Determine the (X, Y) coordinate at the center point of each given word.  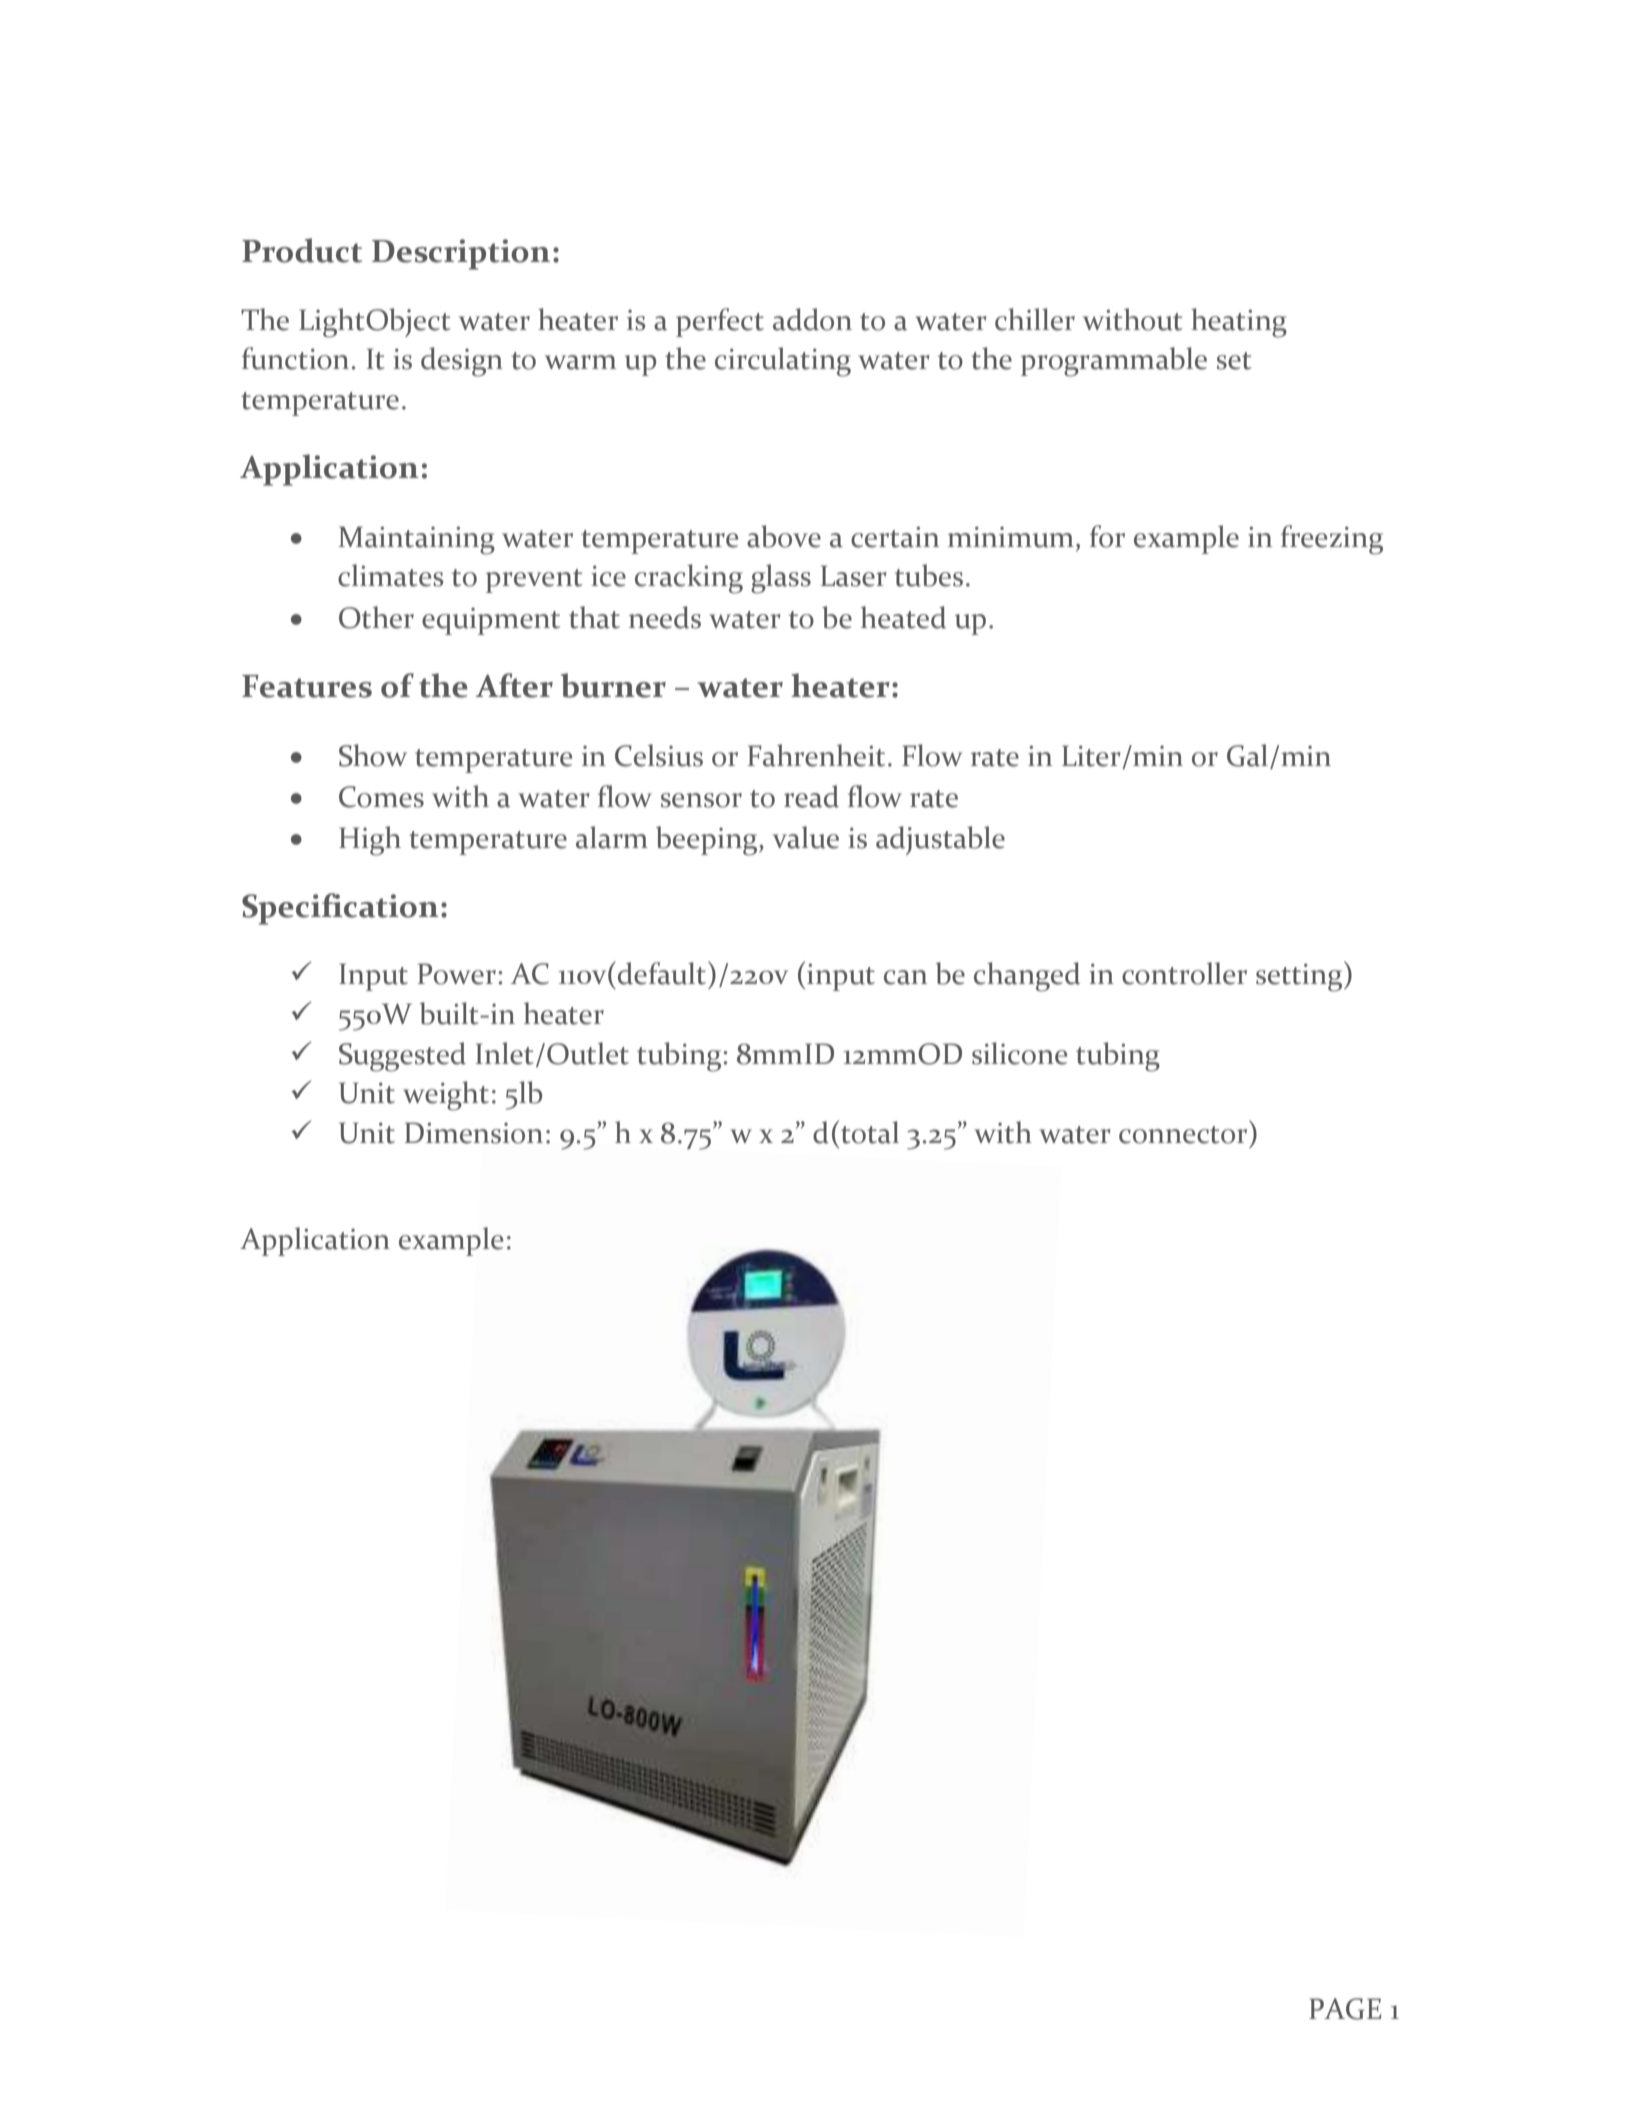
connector (1183, 1135)
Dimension (473, 1133)
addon (812, 319)
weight (446, 1096)
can (905, 977)
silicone (1019, 1053)
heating (1239, 323)
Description (461, 254)
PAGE (1345, 2009)
